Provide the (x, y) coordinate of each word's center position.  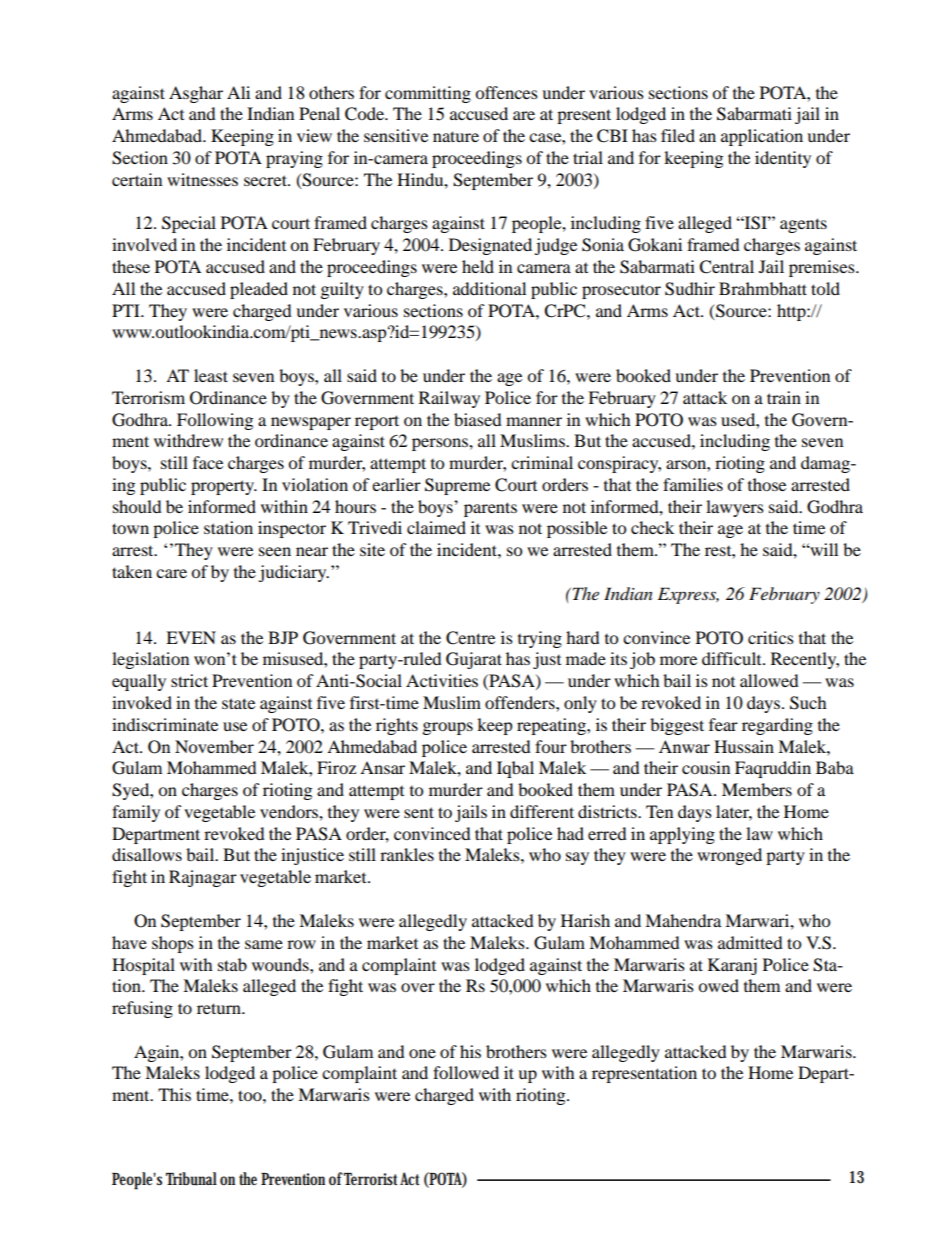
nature (456, 136)
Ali (238, 92)
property (223, 487)
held (478, 266)
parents (490, 509)
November (214, 746)
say (577, 858)
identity (783, 159)
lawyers (735, 508)
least (211, 375)
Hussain (744, 746)
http (792, 312)
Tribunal (191, 1179)
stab (232, 964)
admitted (750, 942)
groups (448, 728)
